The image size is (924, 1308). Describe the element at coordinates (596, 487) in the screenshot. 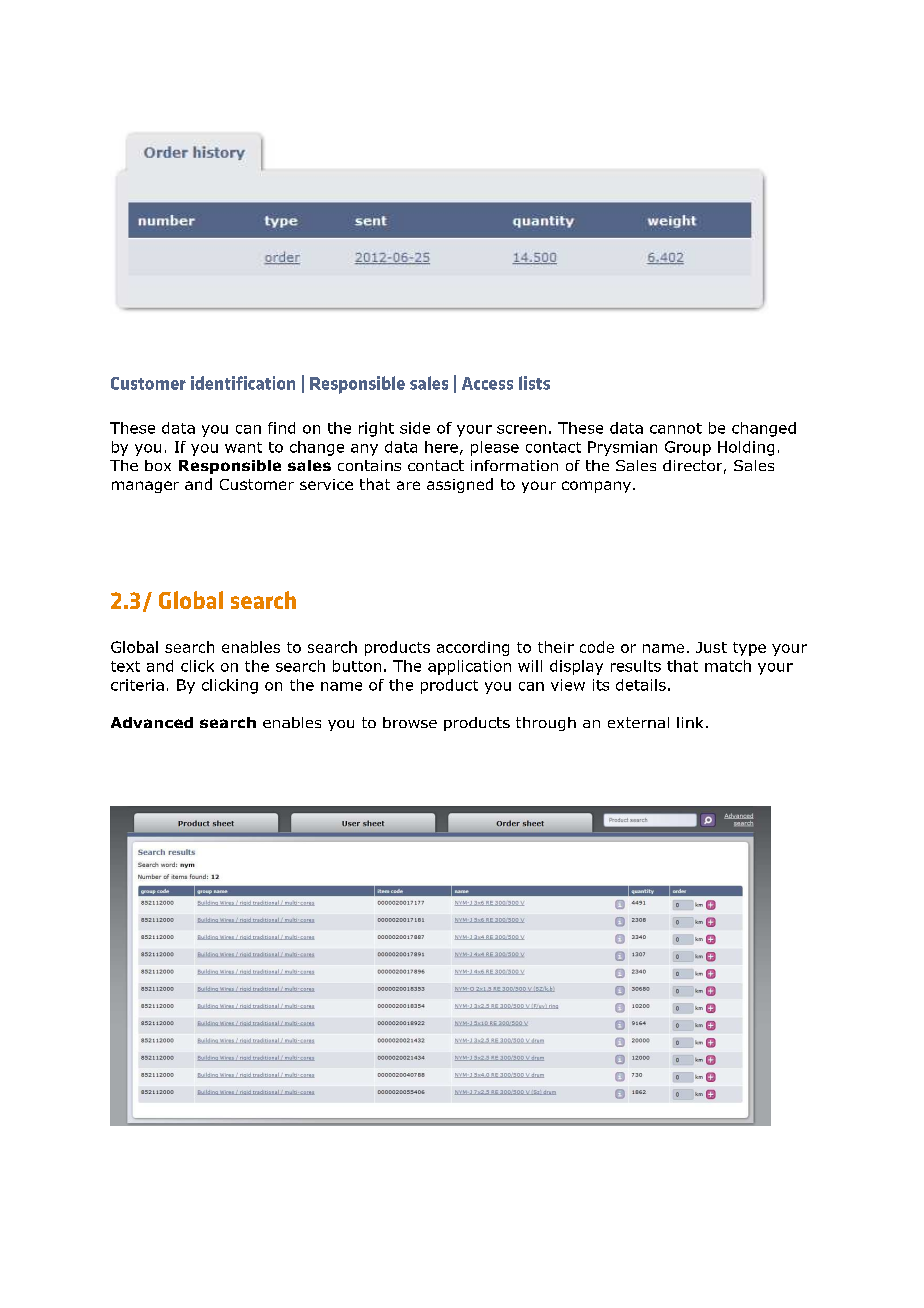

I see `company` at that location.
